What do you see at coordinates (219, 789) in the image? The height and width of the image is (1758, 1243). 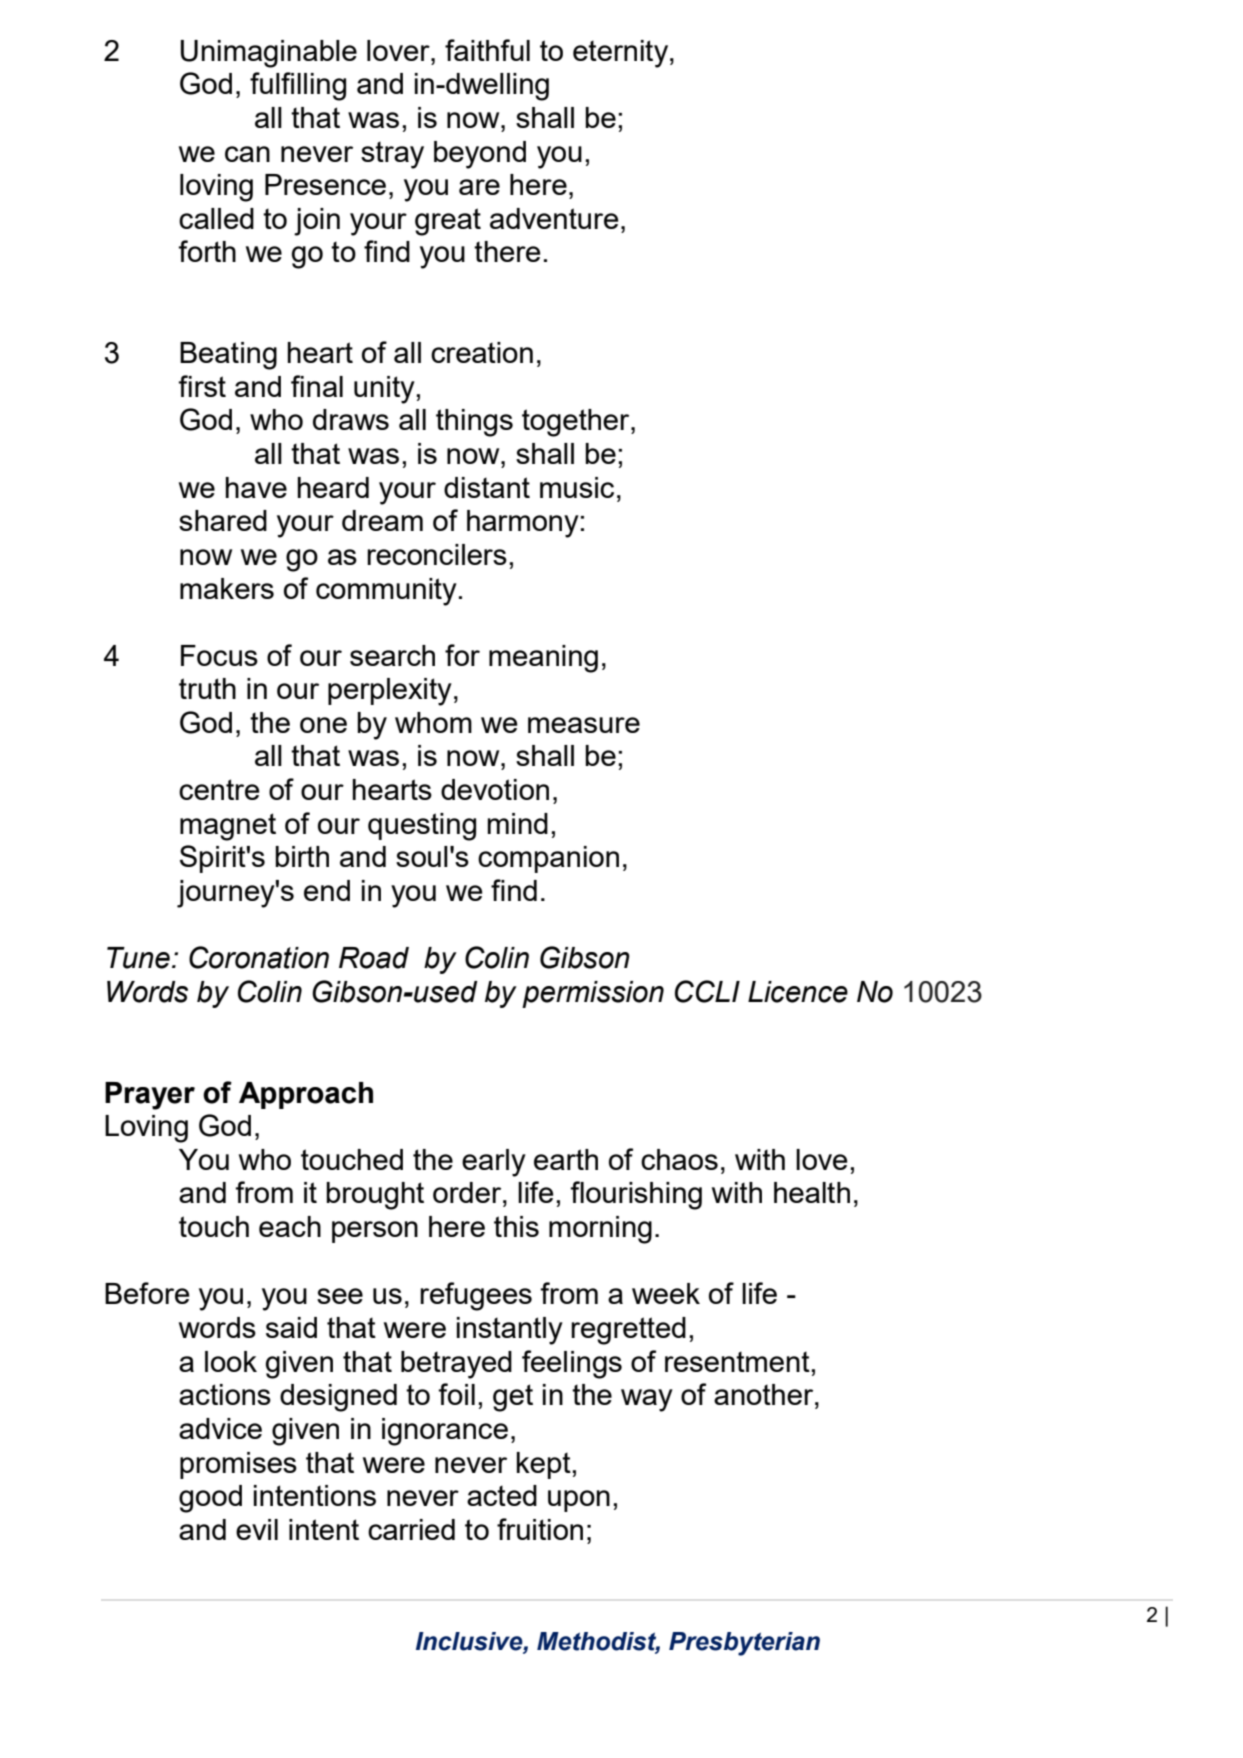 I see `centre` at bounding box center [219, 789].
